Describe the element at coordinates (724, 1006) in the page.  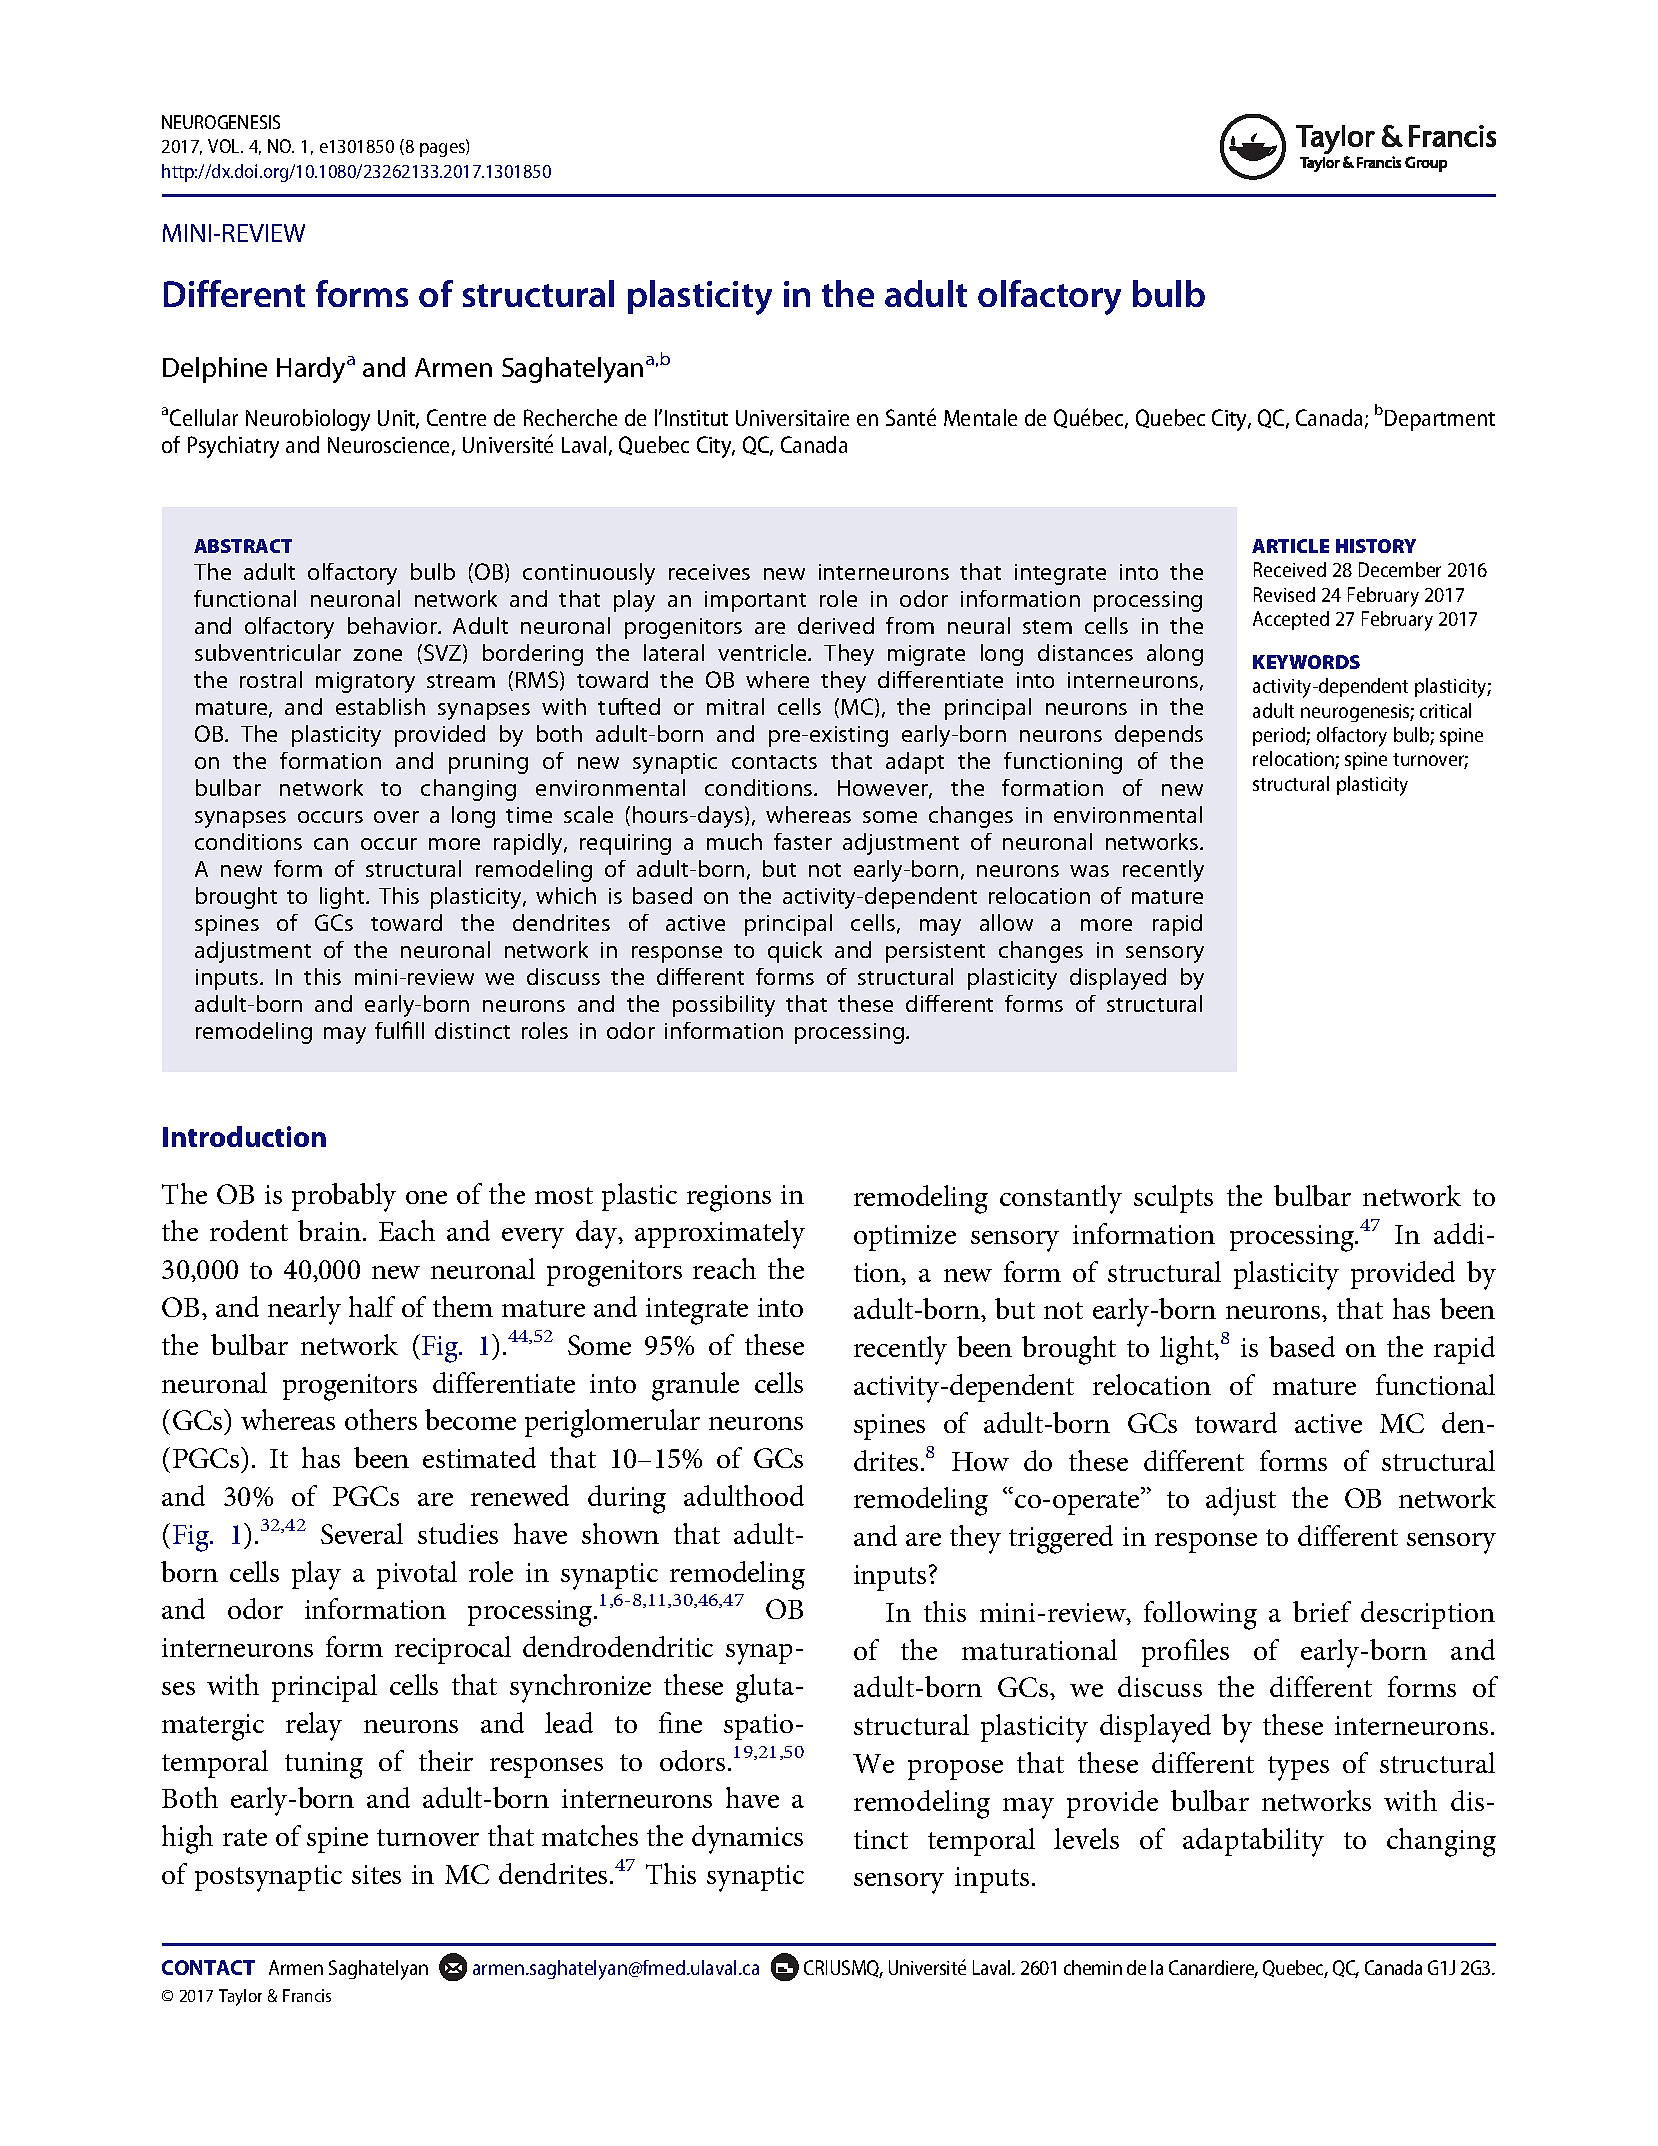
I see `possibility` at that location.
